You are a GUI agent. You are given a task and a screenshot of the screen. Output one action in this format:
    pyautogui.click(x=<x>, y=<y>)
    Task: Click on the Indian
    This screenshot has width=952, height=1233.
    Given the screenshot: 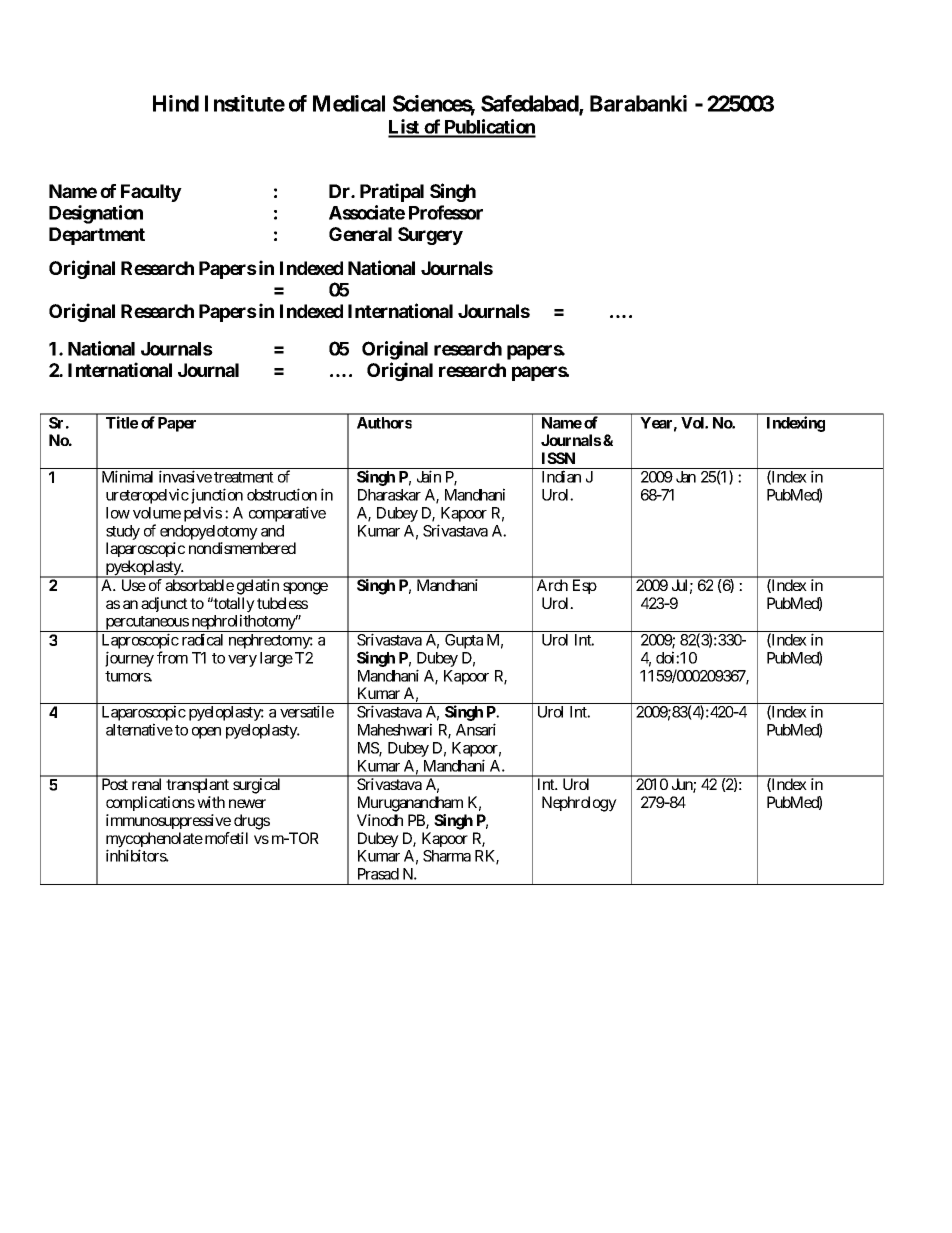 What is the action you would take?
    pyautogui.click(x=561, y=476)
